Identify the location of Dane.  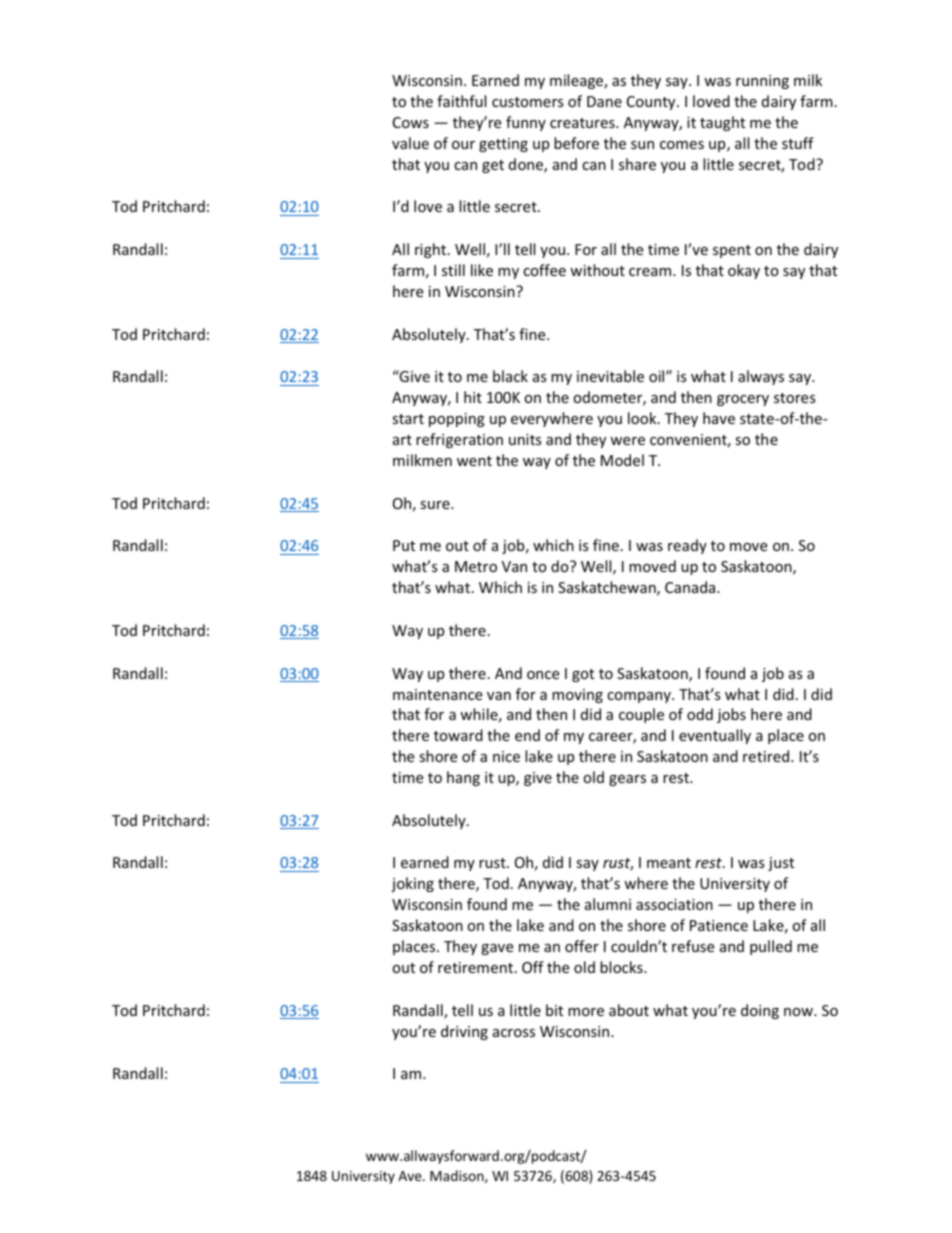
(604, 101).
